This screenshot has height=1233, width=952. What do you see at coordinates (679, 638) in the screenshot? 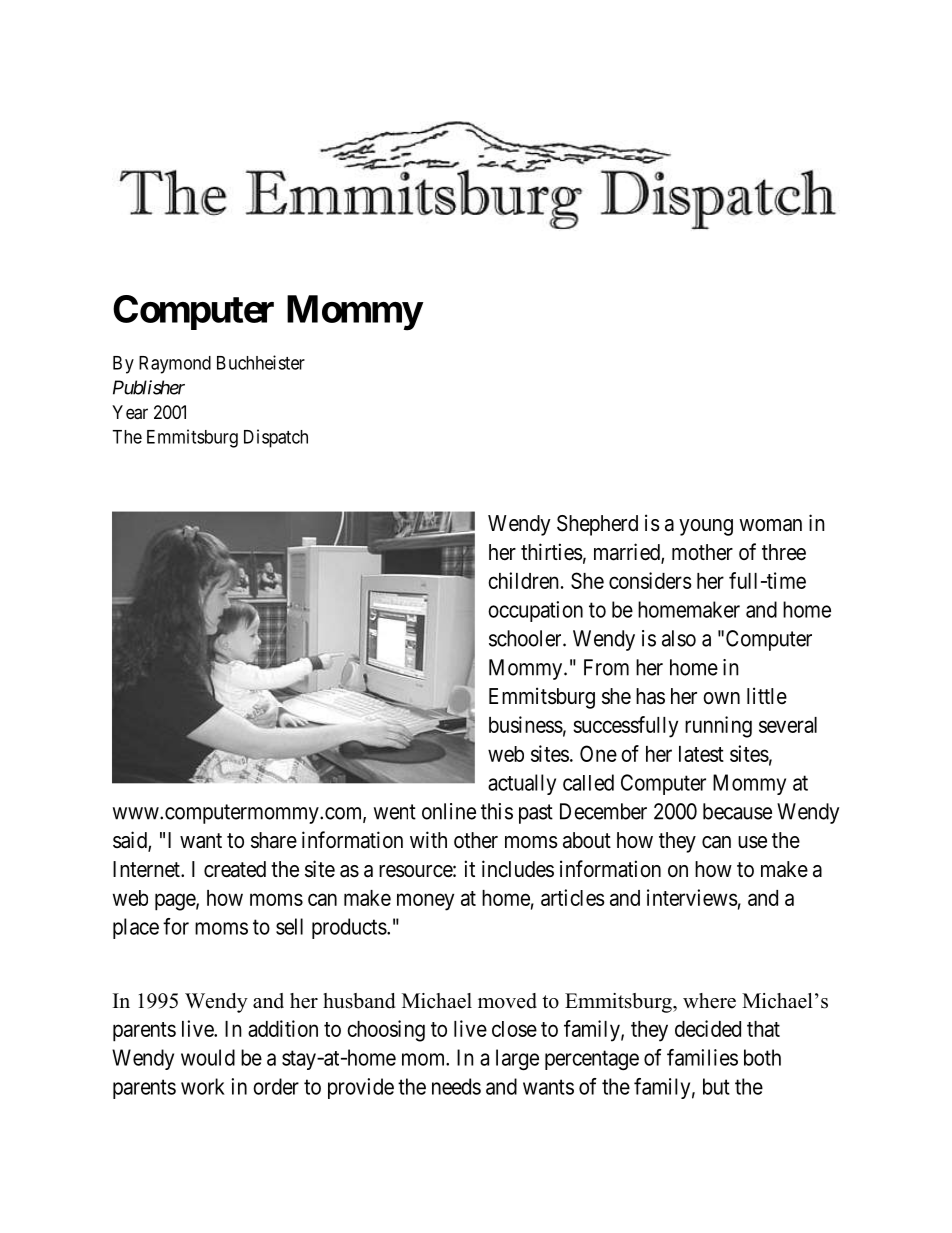
I see `also` at bounding box center [679, 638].
